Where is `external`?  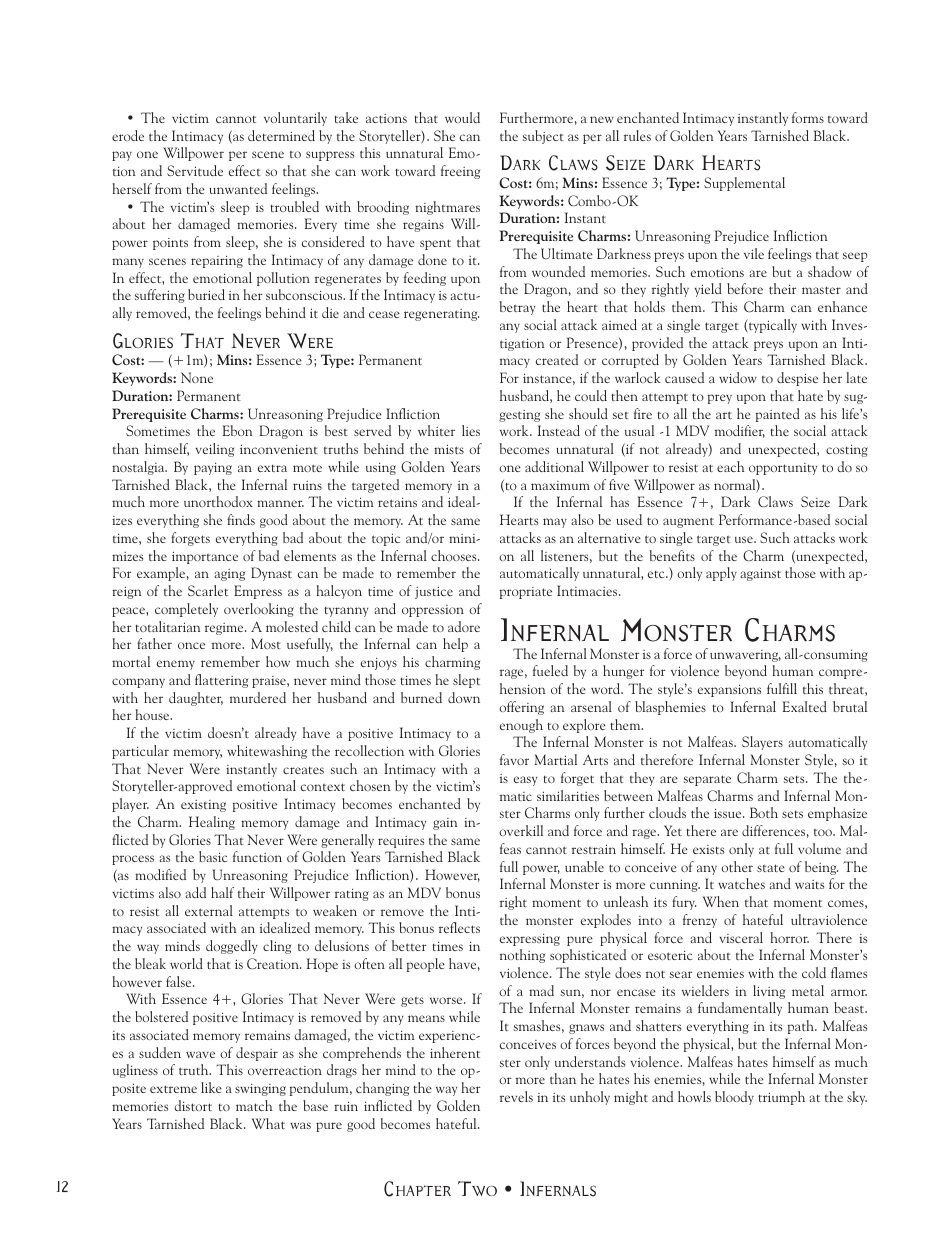
external is located at coordinates (209, 910).
